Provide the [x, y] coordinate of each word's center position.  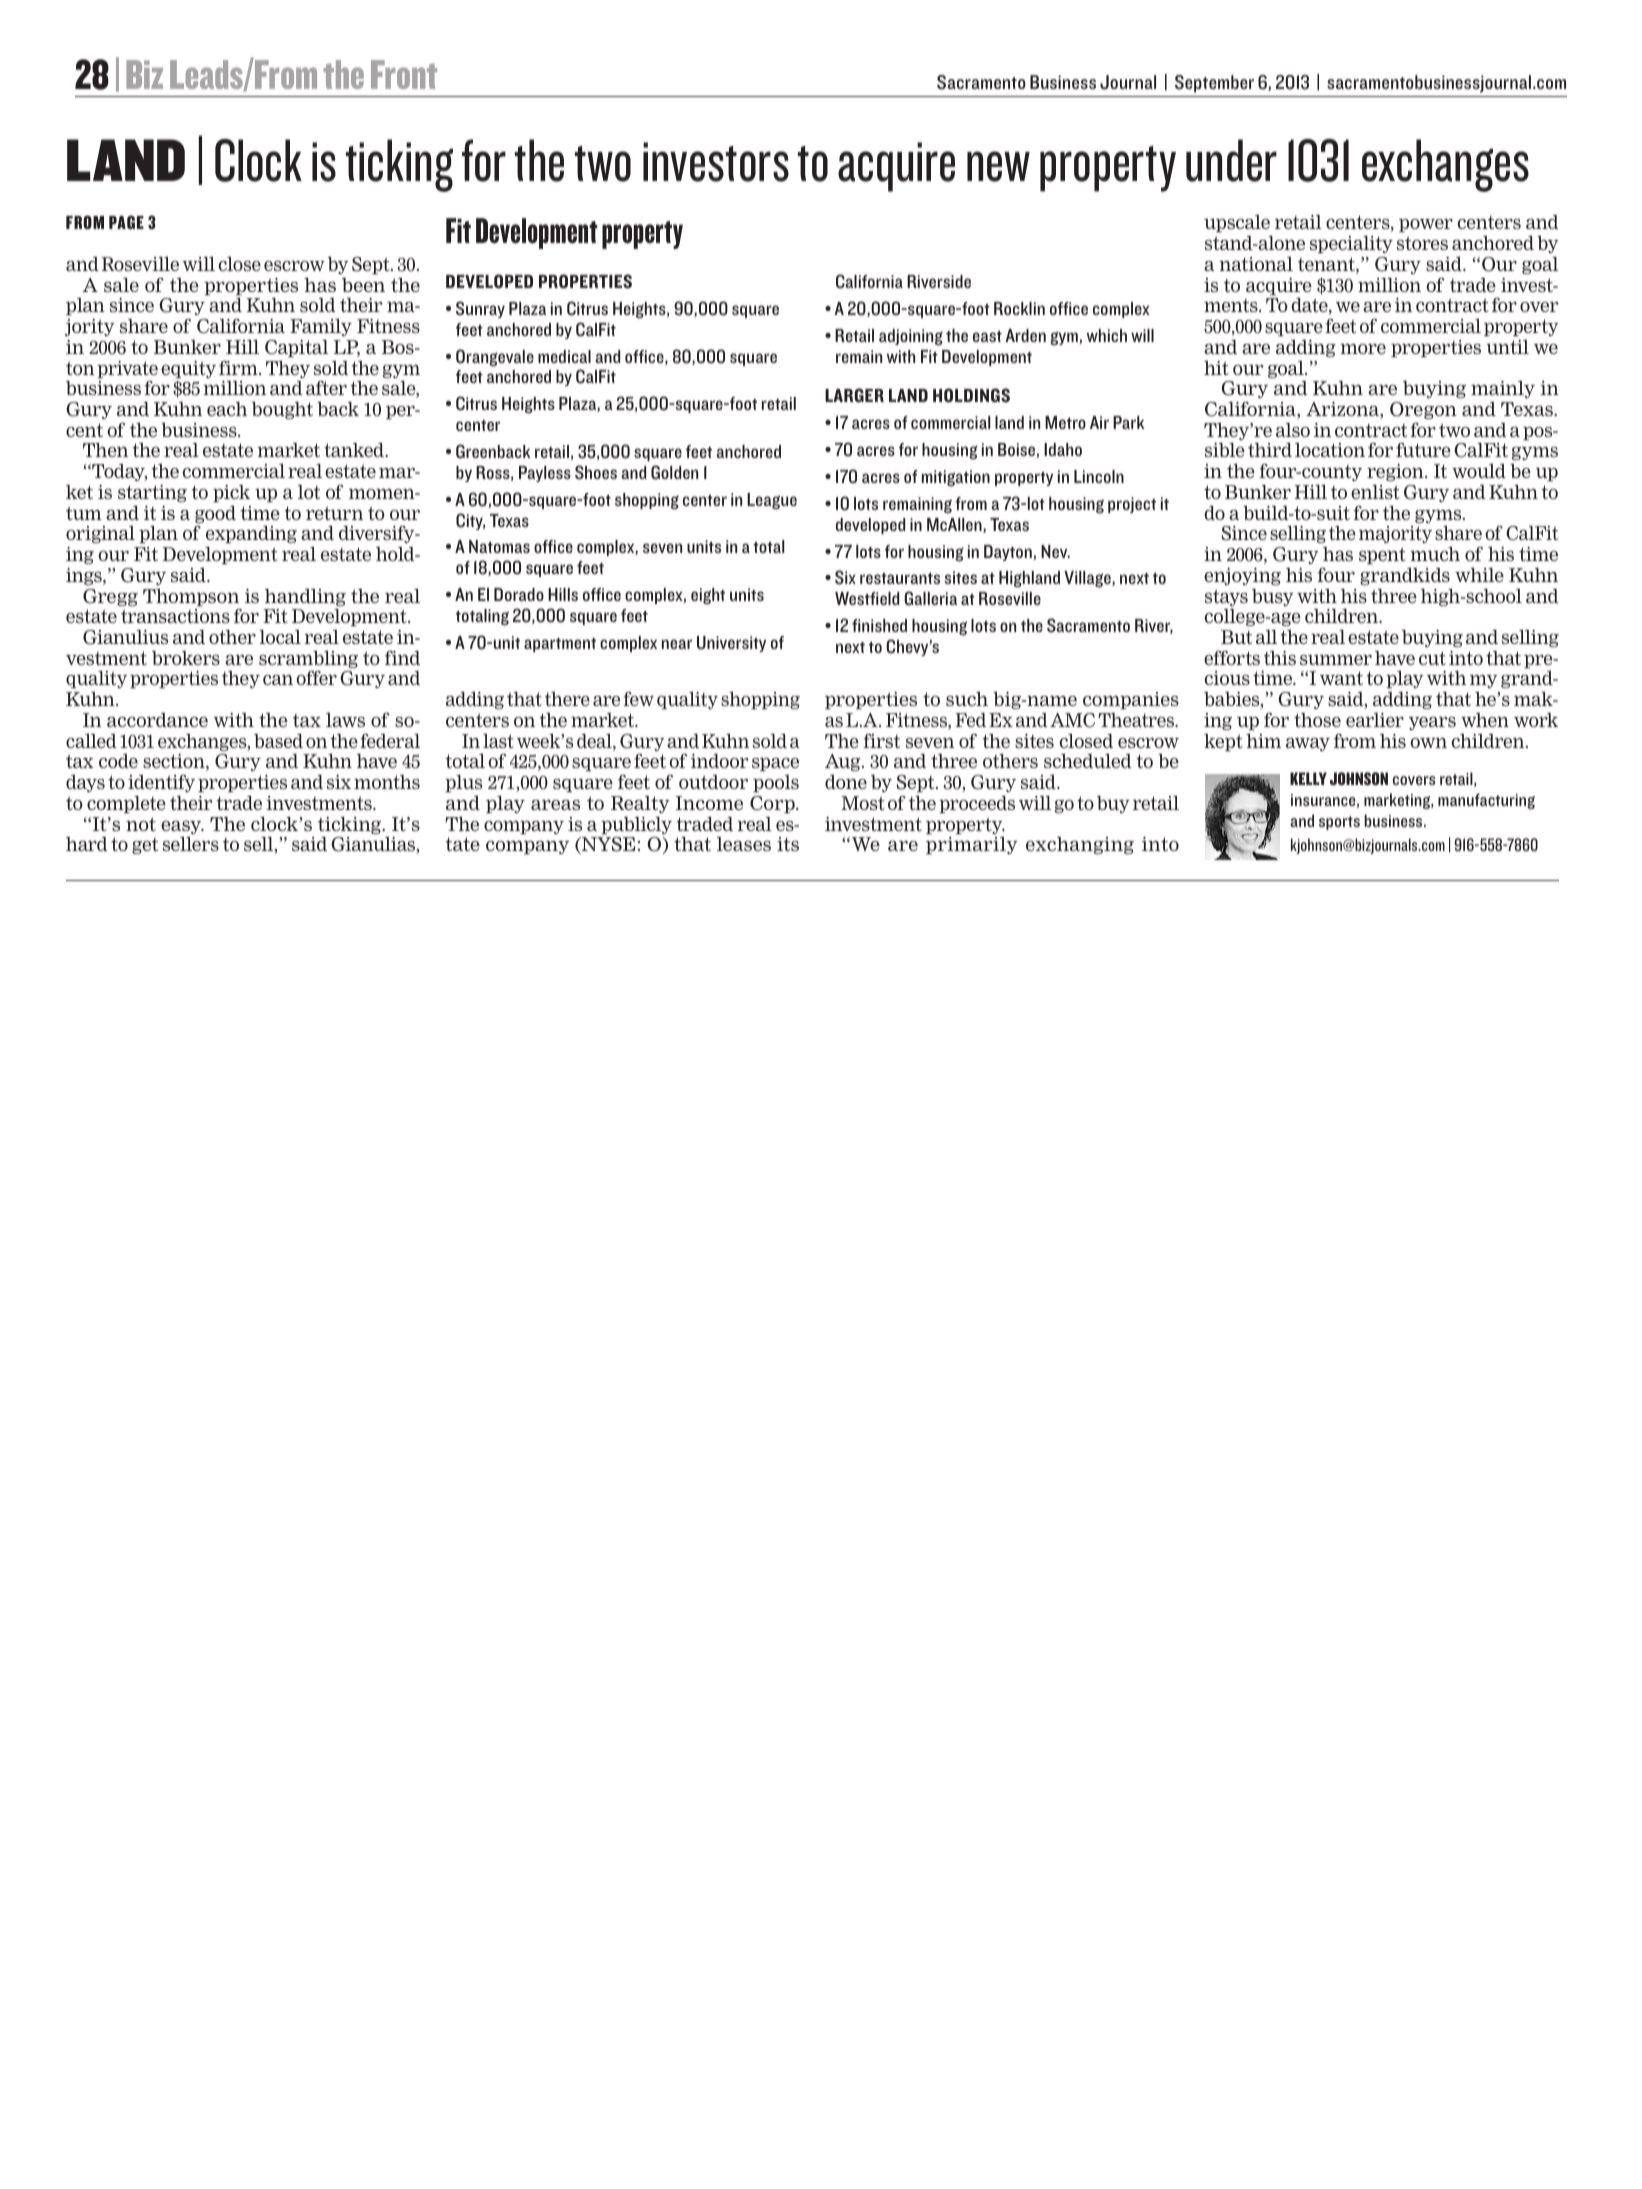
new [998, 166]
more [1363, 349]
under [1231, 160]
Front [404, 74]
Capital [297, 348]
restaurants [900, 578]
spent [1382, 555]
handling [305, 599]
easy [182, 829]
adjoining [911, 337]
